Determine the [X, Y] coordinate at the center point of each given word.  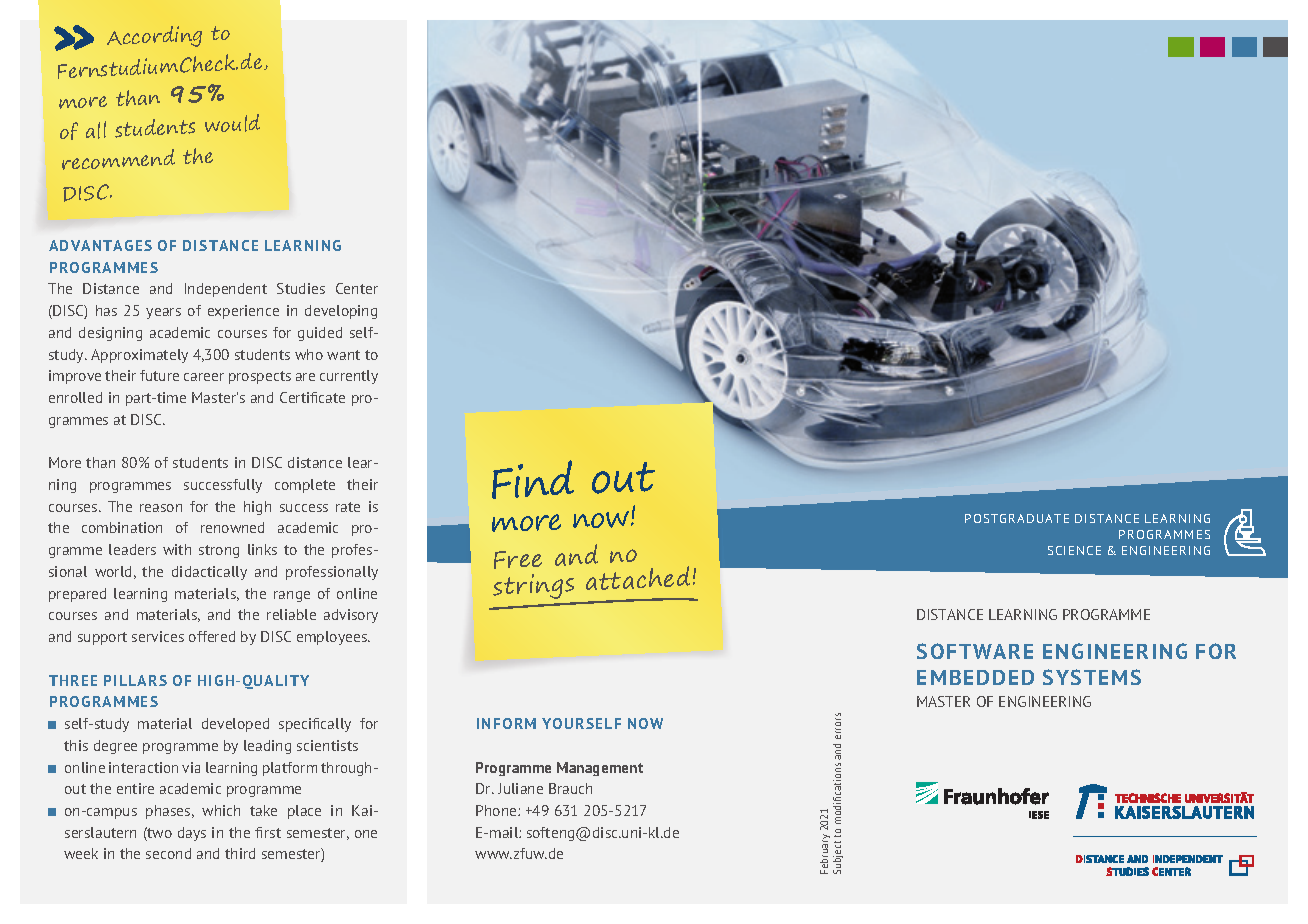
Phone [497, 810]
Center [357, 288]
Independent [226, 290]
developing [341, 312]
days [192, 834]
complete [305, 486]
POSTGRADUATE [1017, 518]
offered [212, 636]
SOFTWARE [975, 651]
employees [333, 638]
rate [348, 507]
